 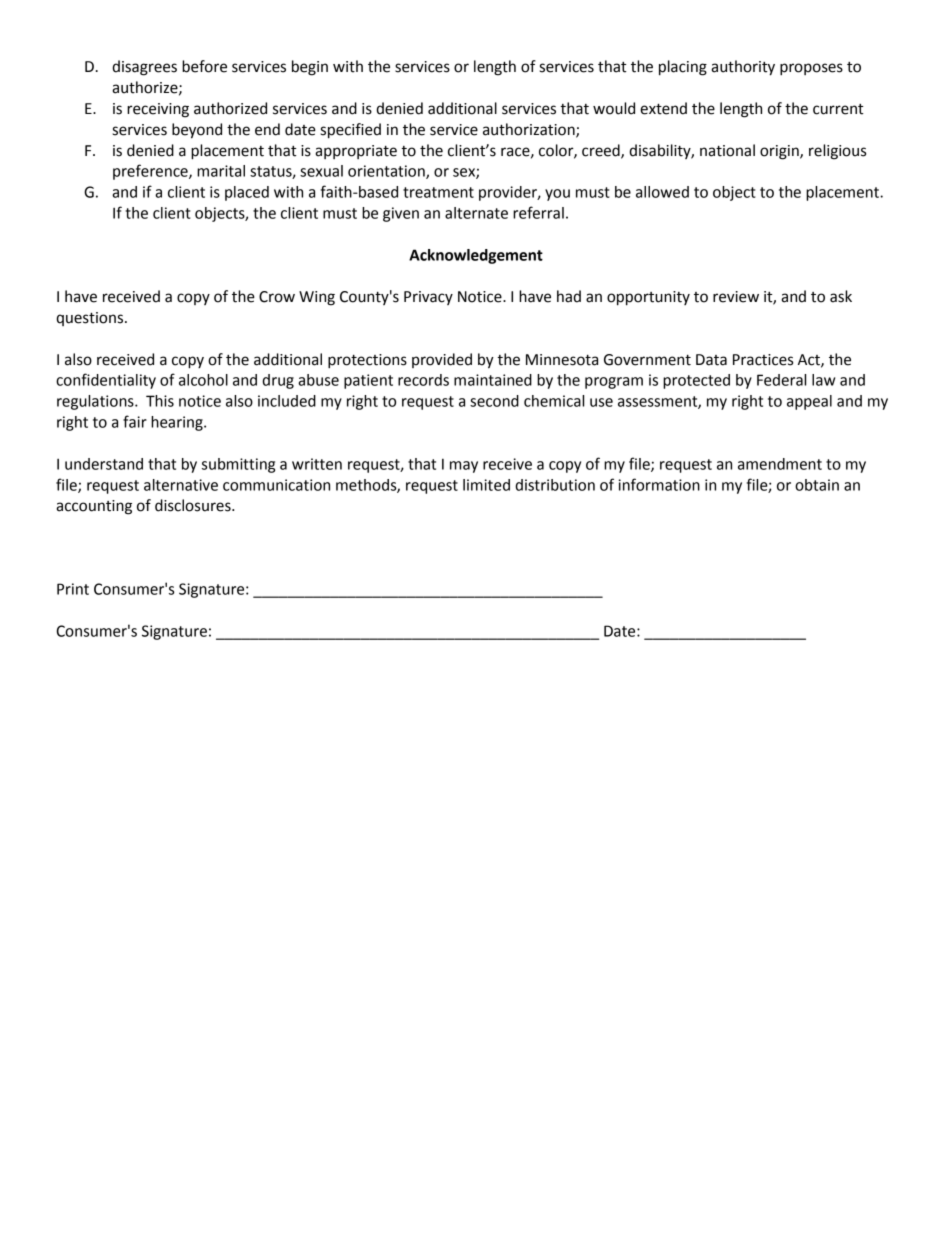 I want to click on limited, so click(x=486, y=485).
